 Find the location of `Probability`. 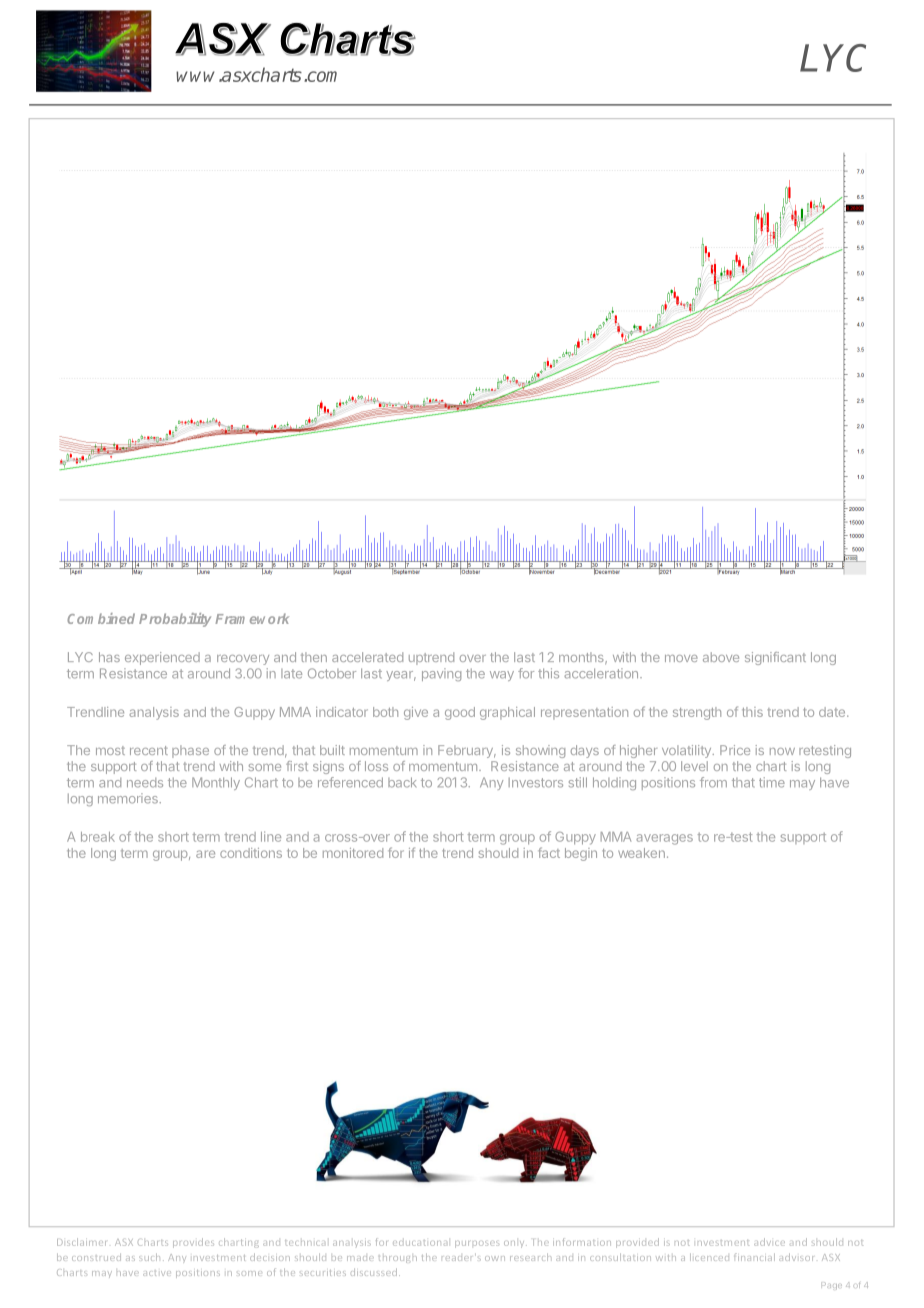

Probability is located at coordinates (175, 620).
